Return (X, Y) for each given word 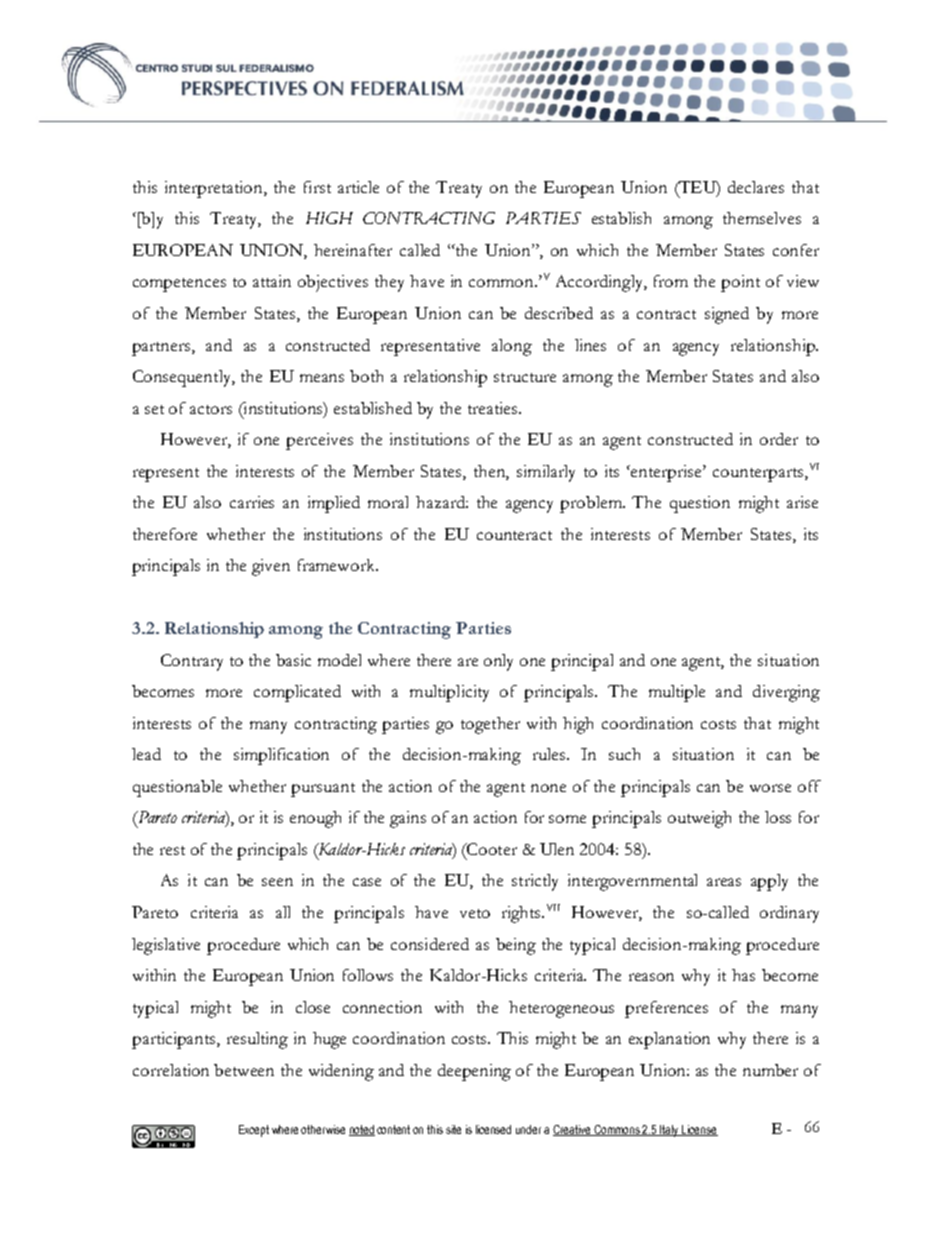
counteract (514, 535)
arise (802, 502)
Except (254, 1131)
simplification (281, 756)
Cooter (491, 849)
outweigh (699, 819)
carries (252, 502)
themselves (762, 218)
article (358, 187)
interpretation (215, 189)
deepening (474, 1072)
